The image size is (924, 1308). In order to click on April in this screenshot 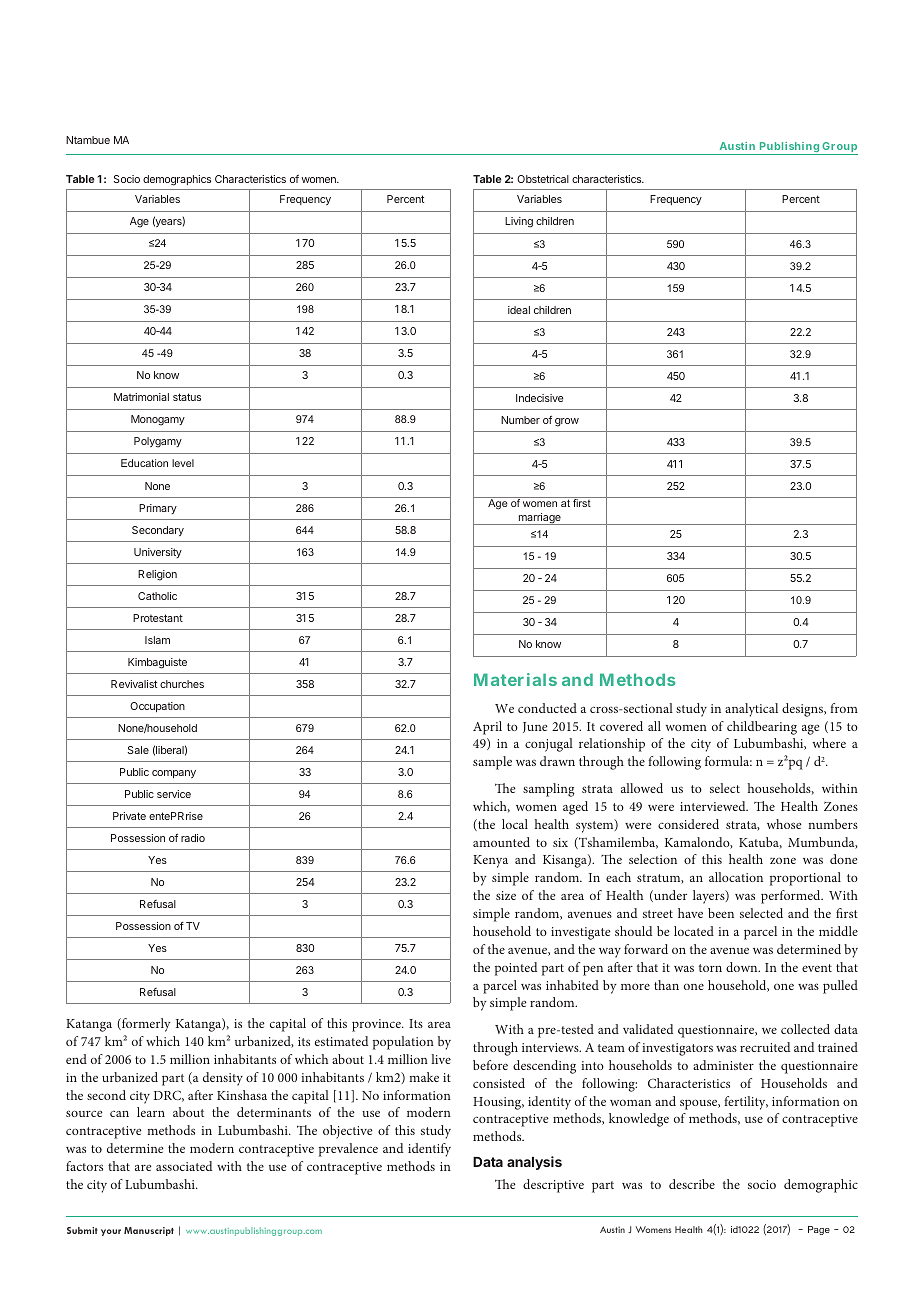, I will do `click(487, 728)`.
